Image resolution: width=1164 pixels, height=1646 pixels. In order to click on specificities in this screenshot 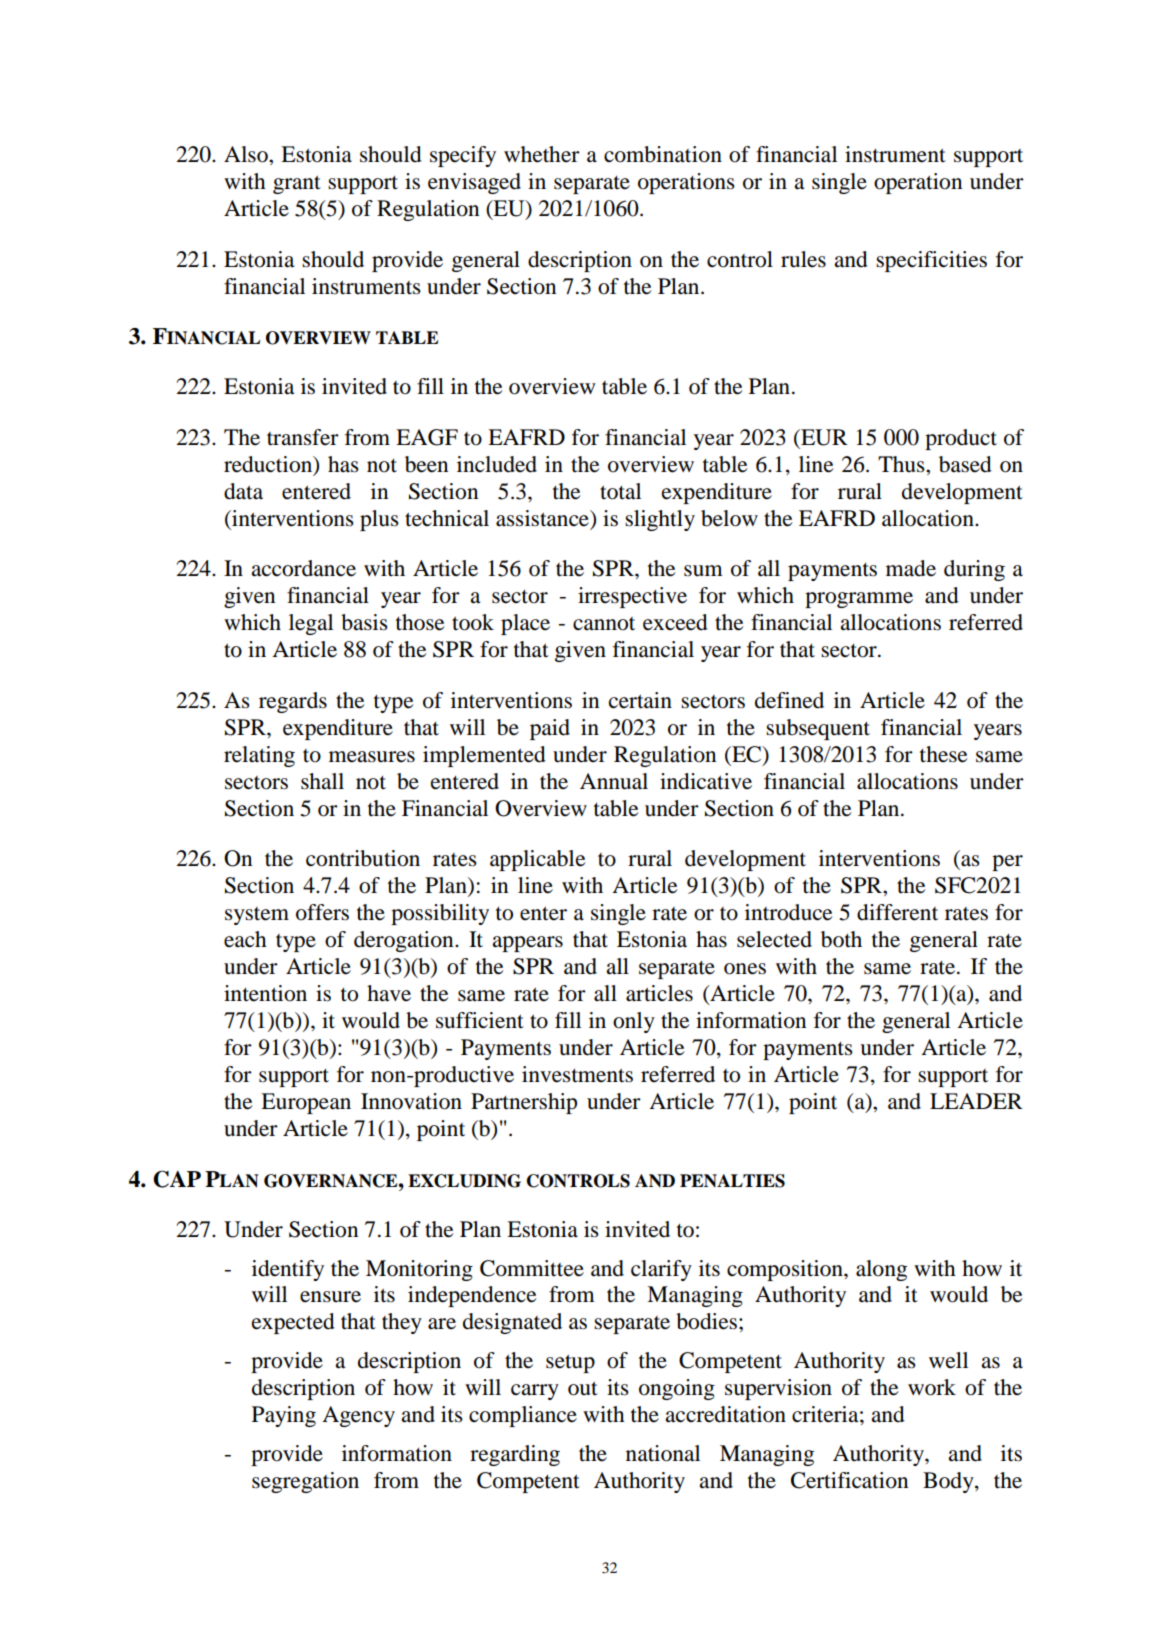, I will do `click(931, 261)`.
